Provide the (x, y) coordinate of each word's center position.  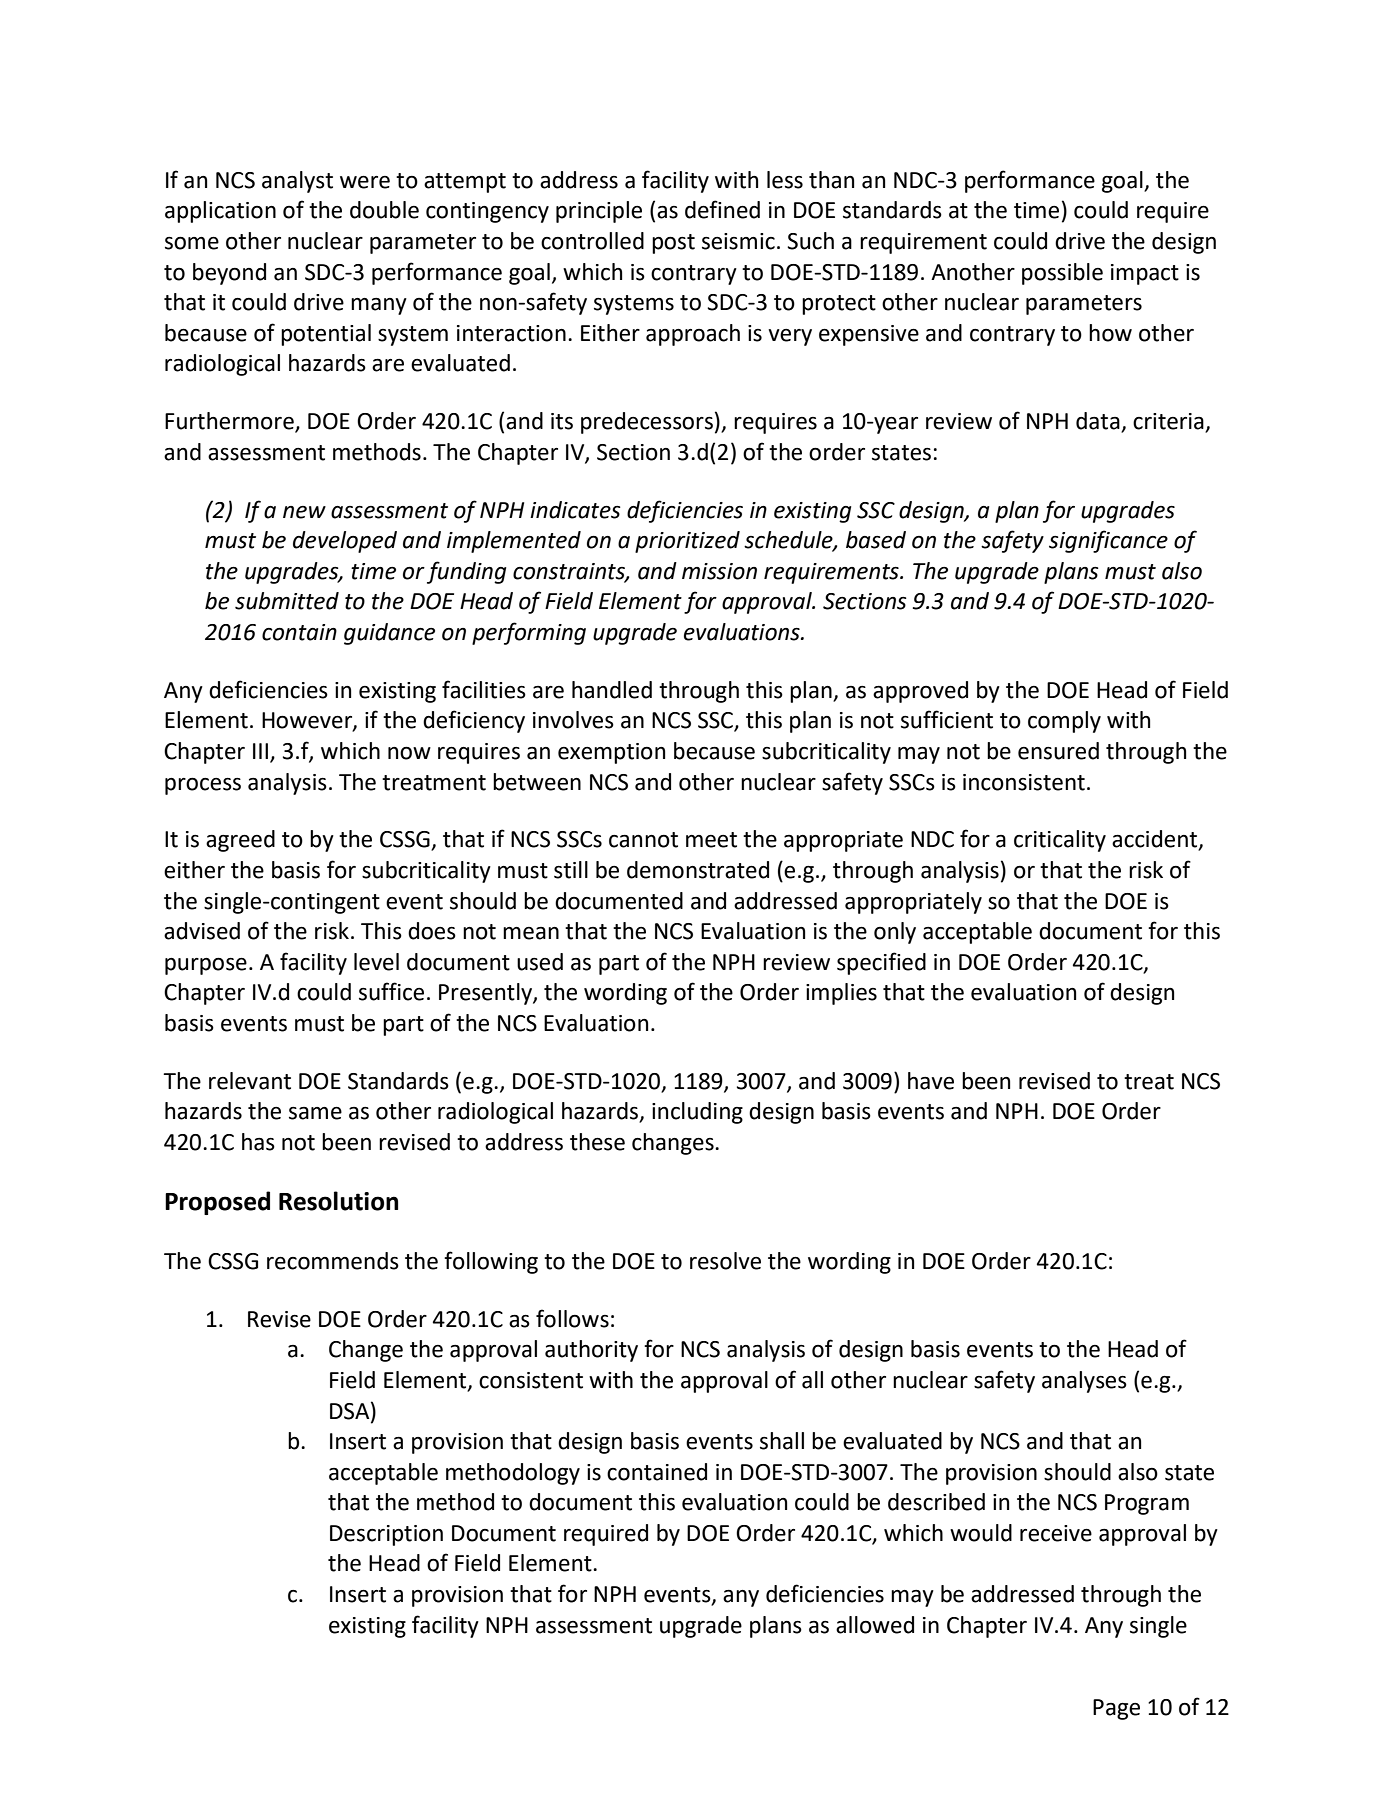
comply (1064, 722)
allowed (875, 1625)
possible (1062, 274)
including (697, 1113)
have (931, 1081)
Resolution (338, 1201)
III (260, 751)
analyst (297, 182)
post (673, 244)
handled (612, 690)
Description (386, 1535)
